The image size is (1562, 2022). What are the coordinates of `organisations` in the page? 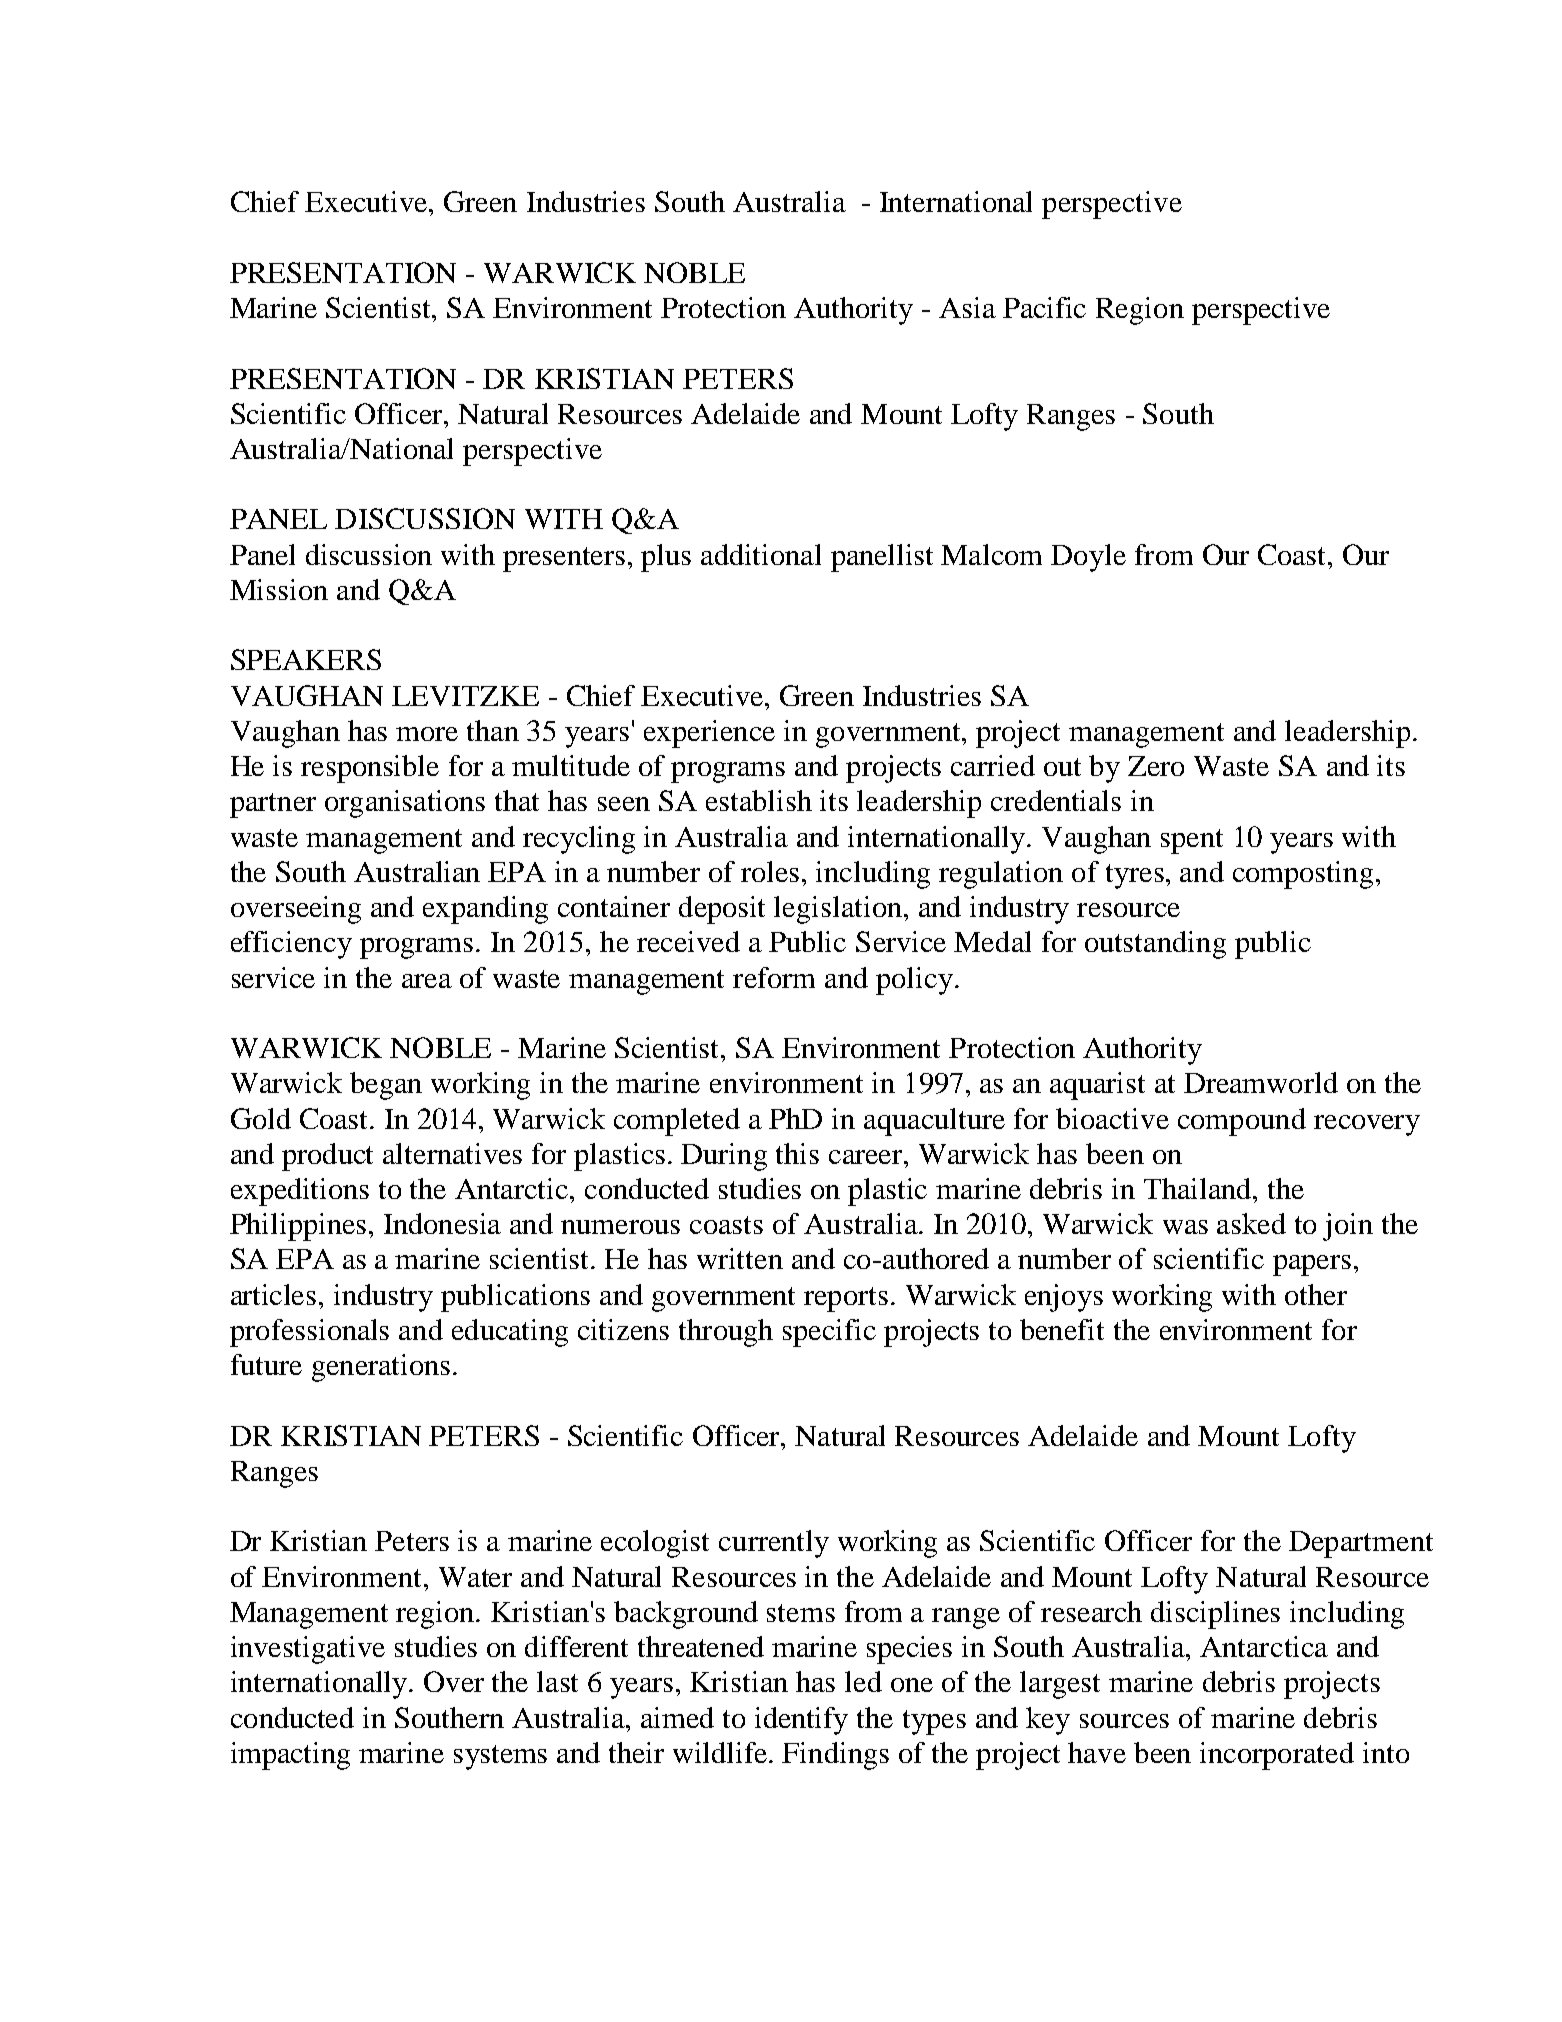 It's located at (405, 804).
